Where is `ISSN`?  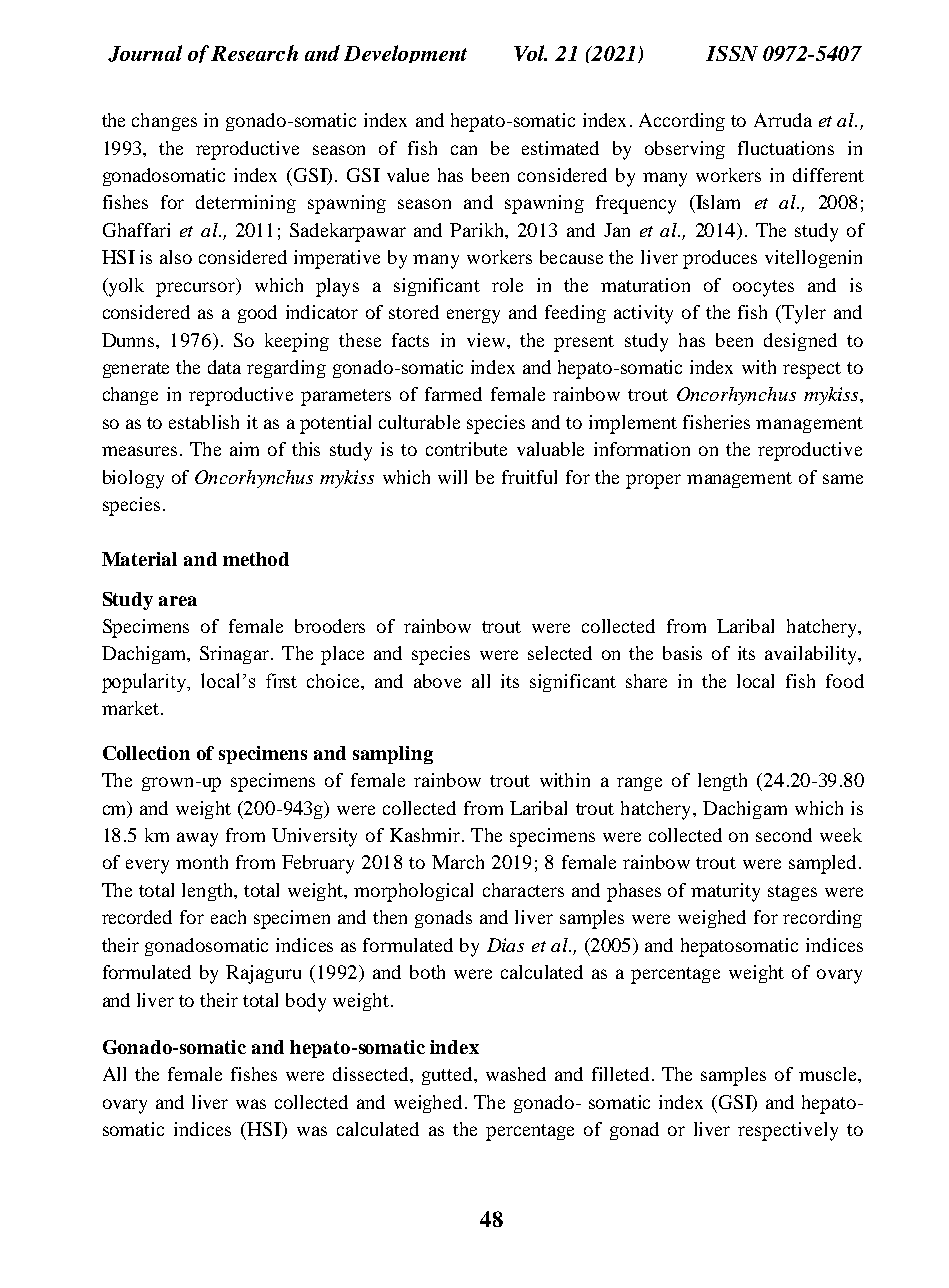 ISSN is located at coordinates (732, 53).
